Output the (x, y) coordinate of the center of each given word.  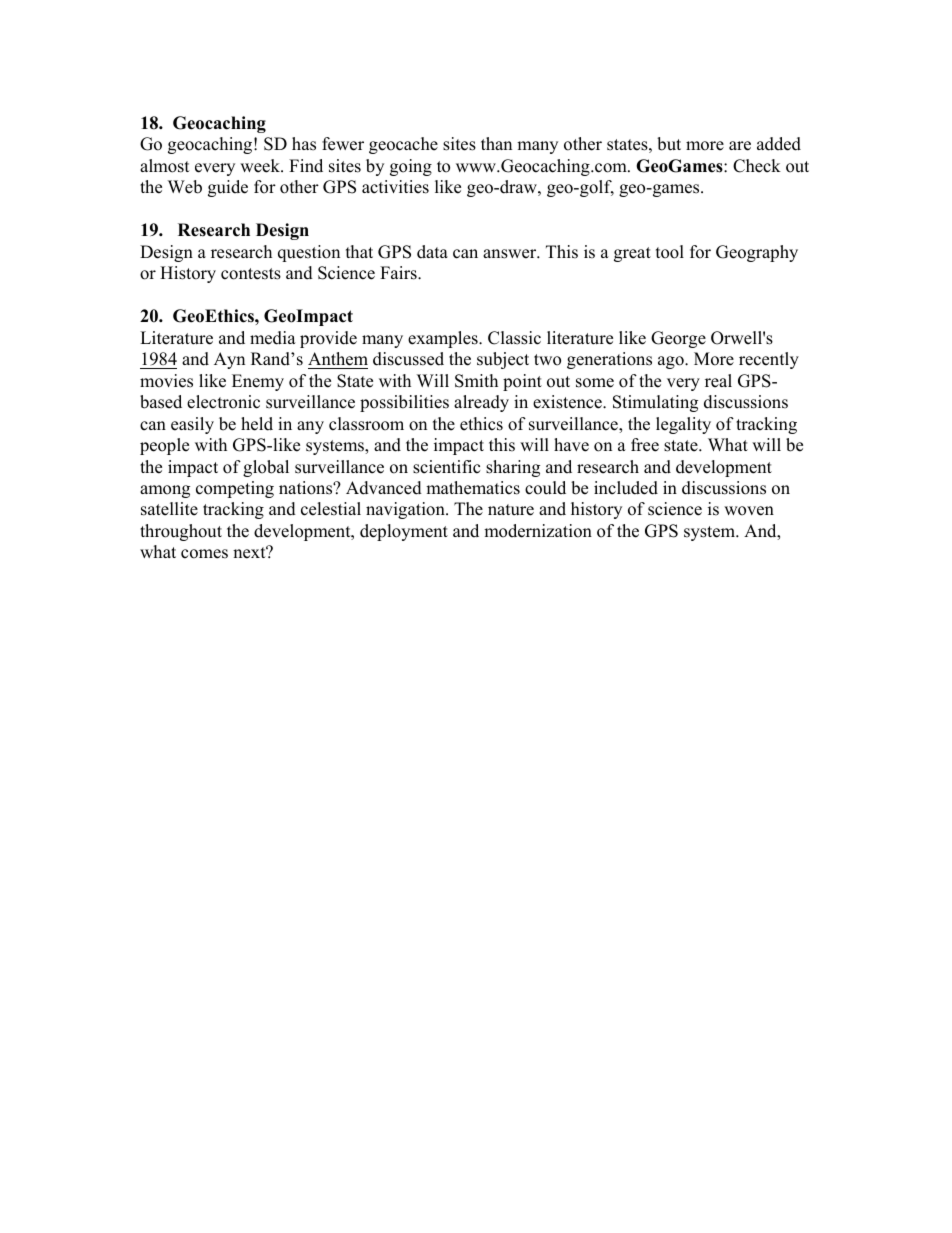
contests (251, 274)
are (740, 146)
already (481, 403)
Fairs (399, 273)
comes (204, 554)
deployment (404, 532)
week (261, 166)
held (257, 424)
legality (683, 425)
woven (749, 511)
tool (670, 252)
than (496, 143)
